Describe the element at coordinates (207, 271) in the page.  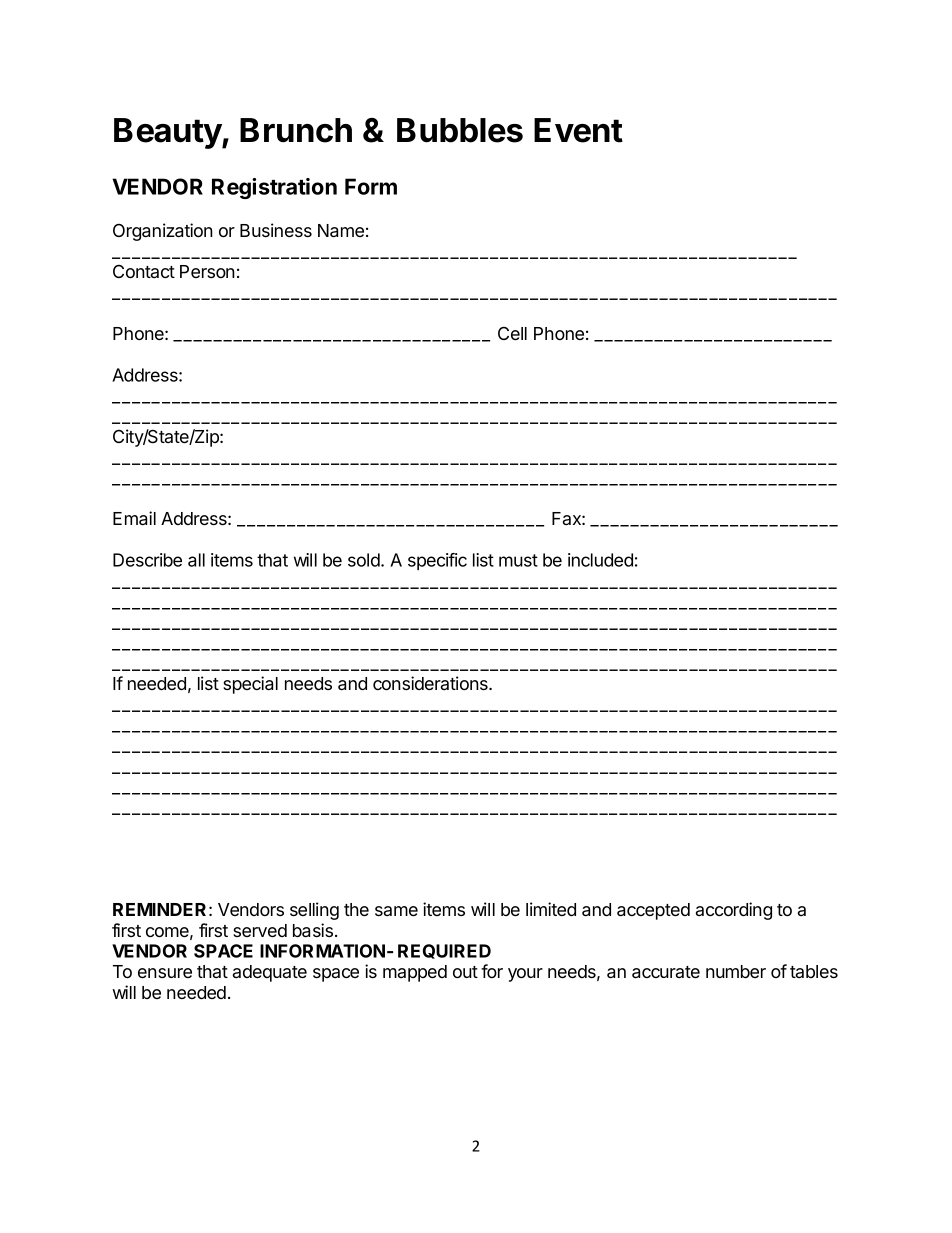
I see `Person` at that location.
